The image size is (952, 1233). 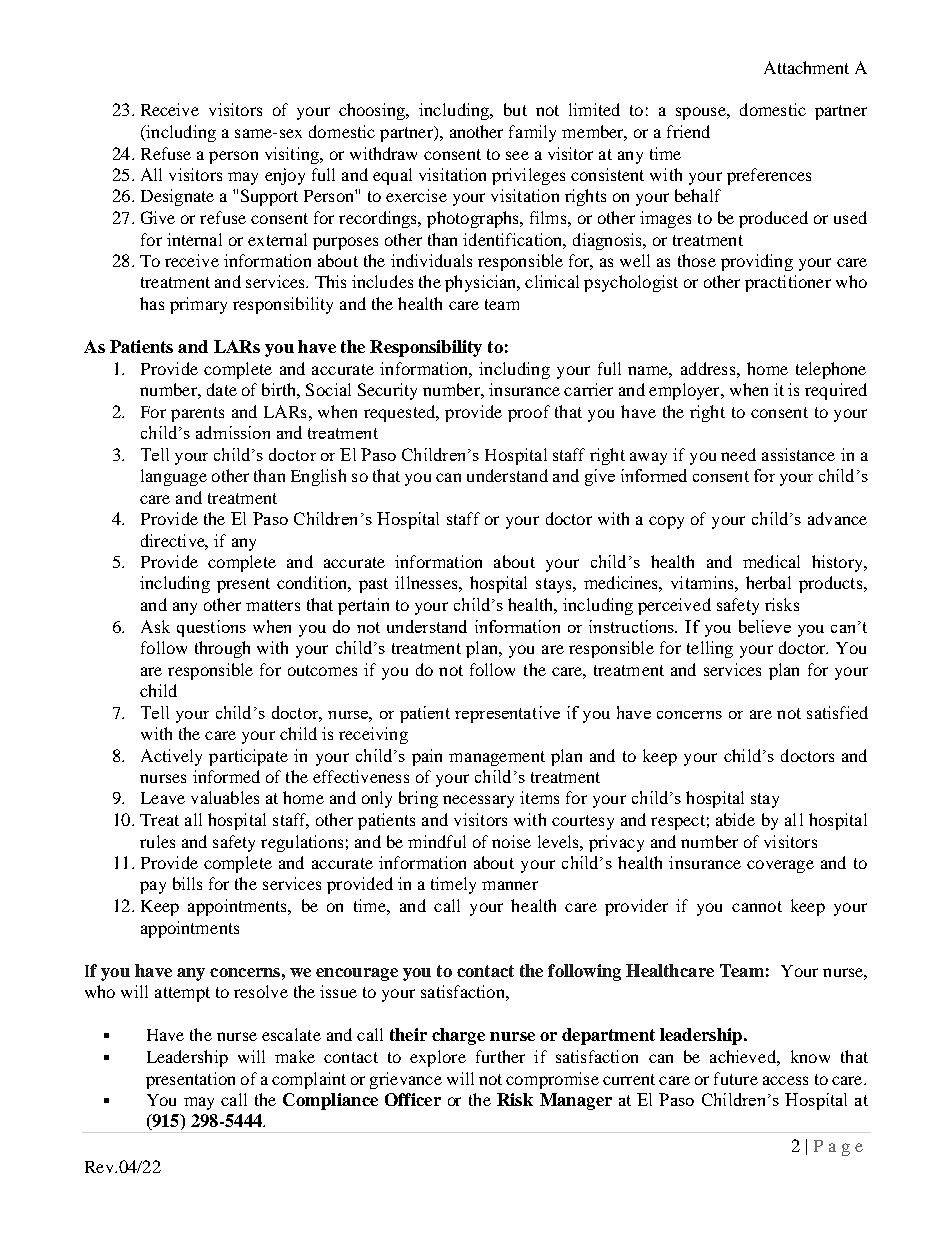 I want to click on make, so click(x=295, y=1056).
